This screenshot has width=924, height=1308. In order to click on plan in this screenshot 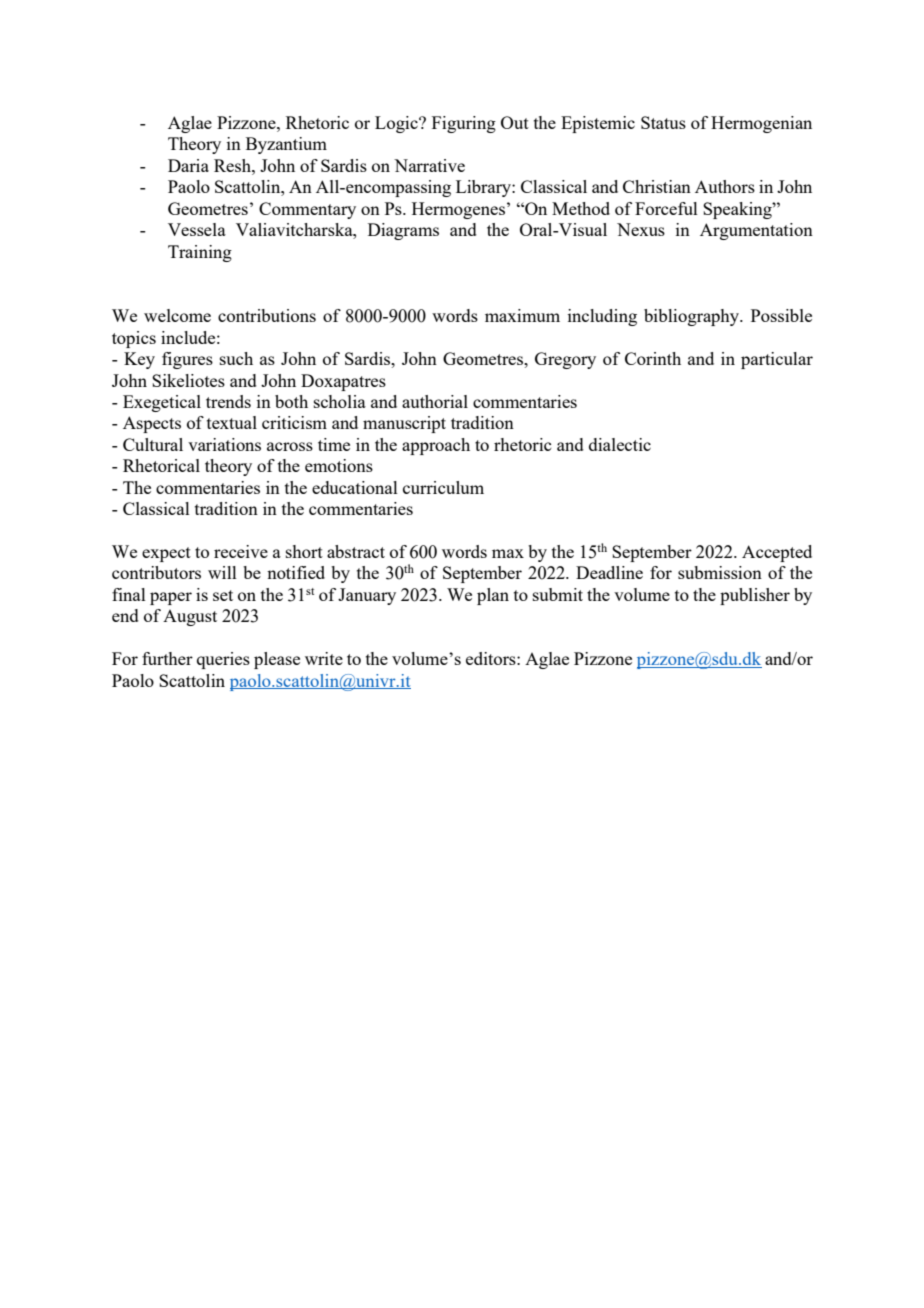, I will do `click(493, 596)`.
